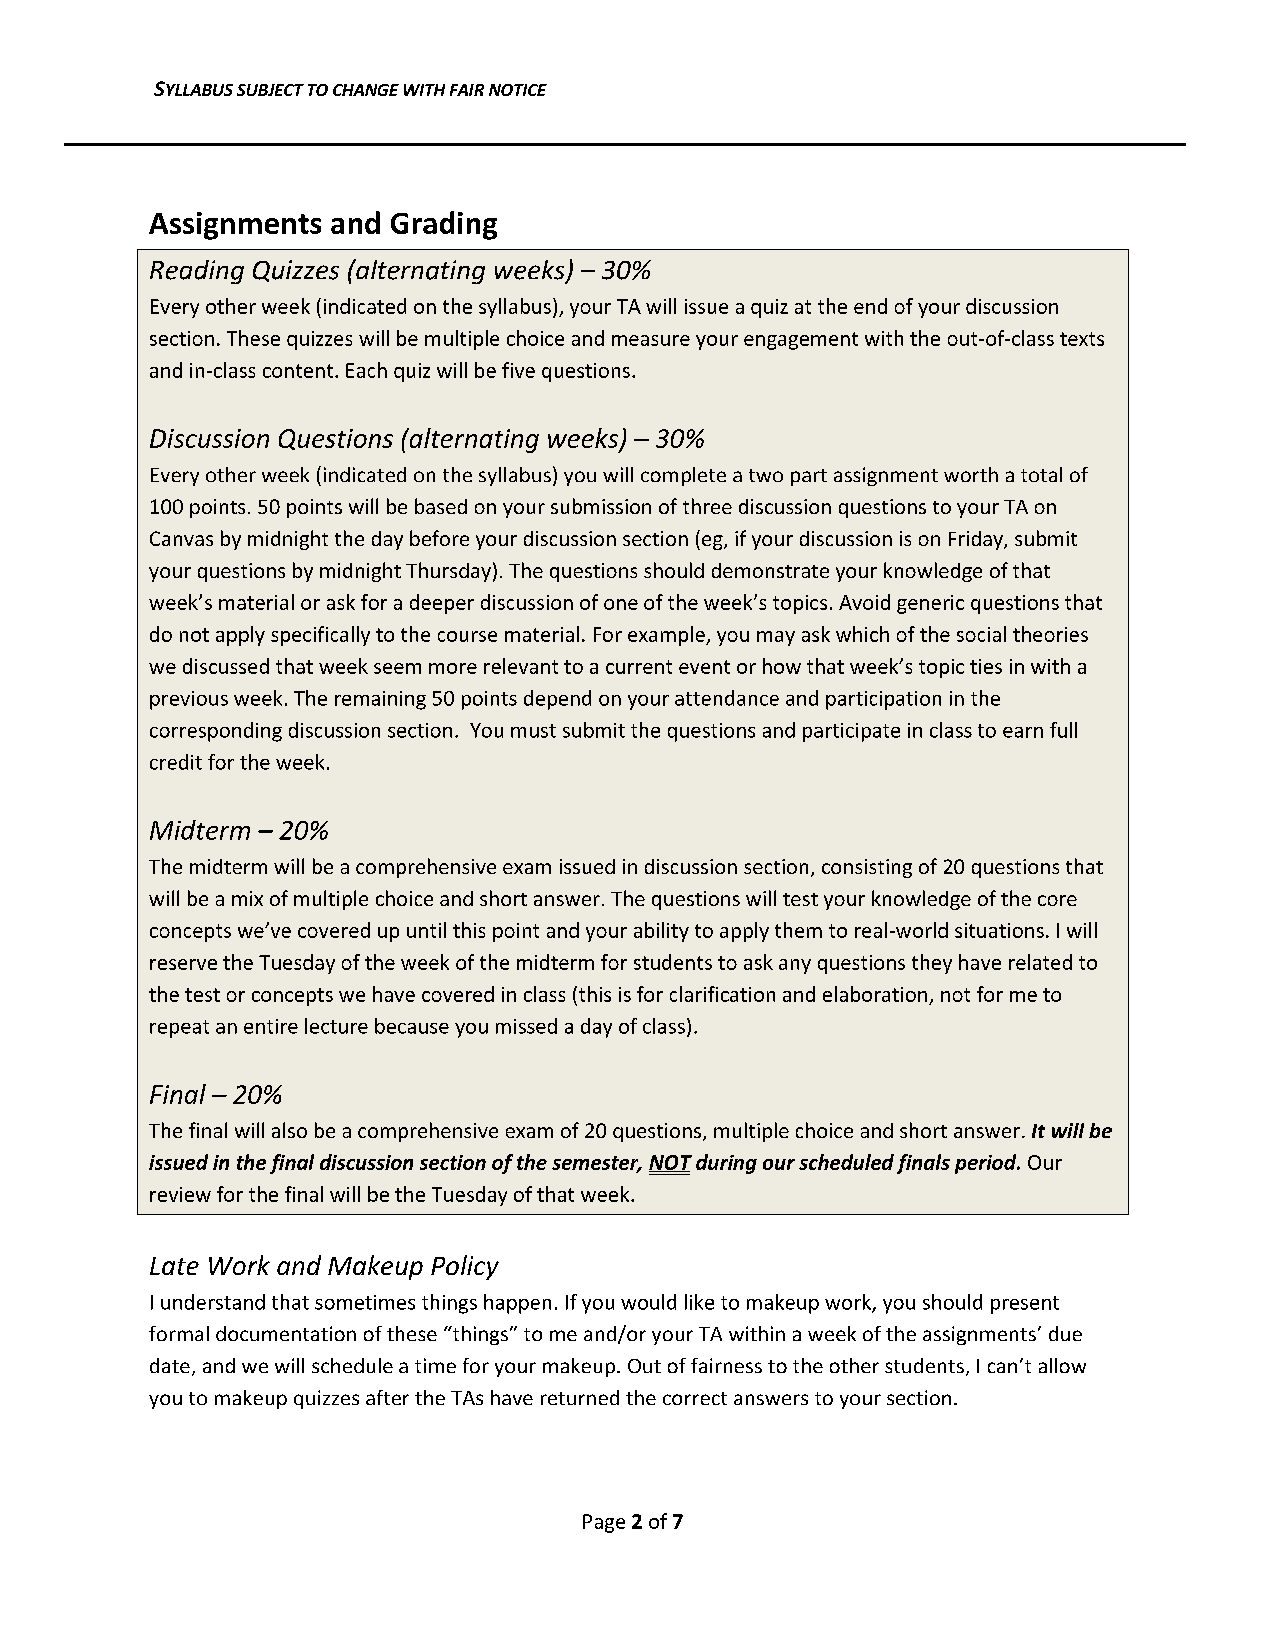 The width and height of the screenshot is (1265, 1637). What do you see at coordinates (518, 90) in the screenshot?
I see `NOTICE` at bounding box center [518, 90].
